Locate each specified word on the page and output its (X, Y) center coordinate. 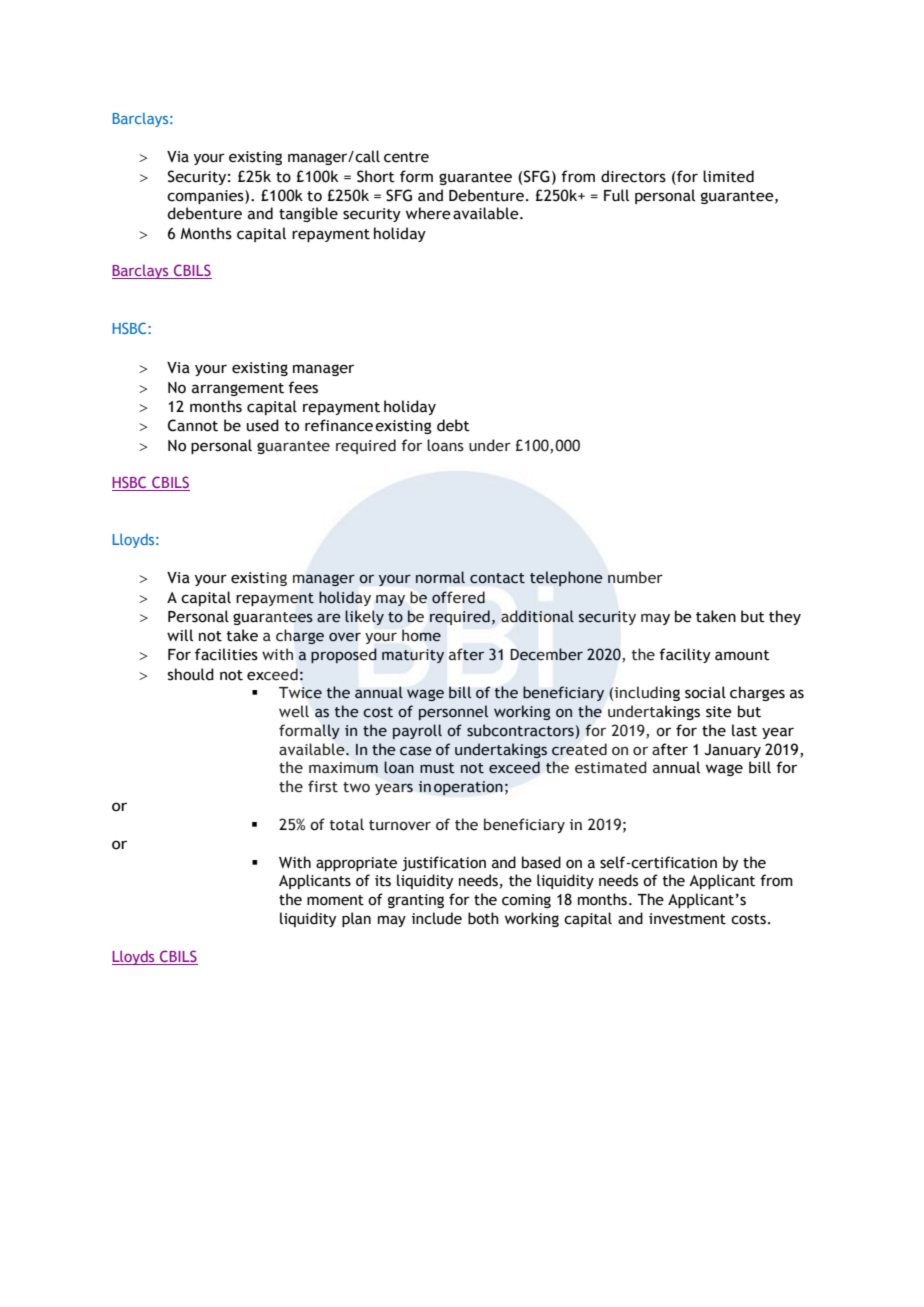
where (428, 213)
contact (497, 578)
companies (206, 197)
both (483, 918)
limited (728, 176)
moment (335, 900)
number (635, 577)
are (329, 618)
